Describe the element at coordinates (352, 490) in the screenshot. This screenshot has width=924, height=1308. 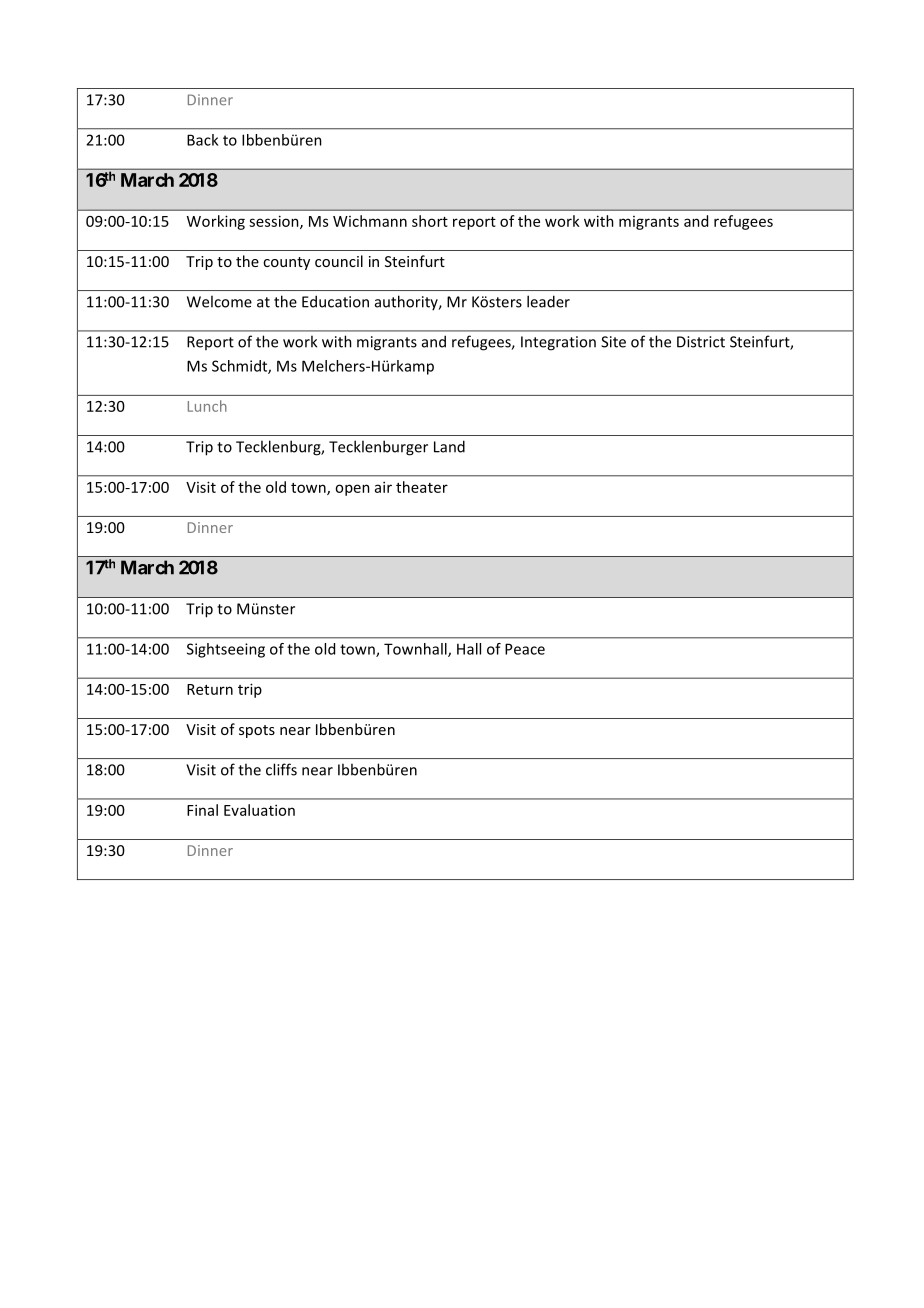
I see `open` at that location.
